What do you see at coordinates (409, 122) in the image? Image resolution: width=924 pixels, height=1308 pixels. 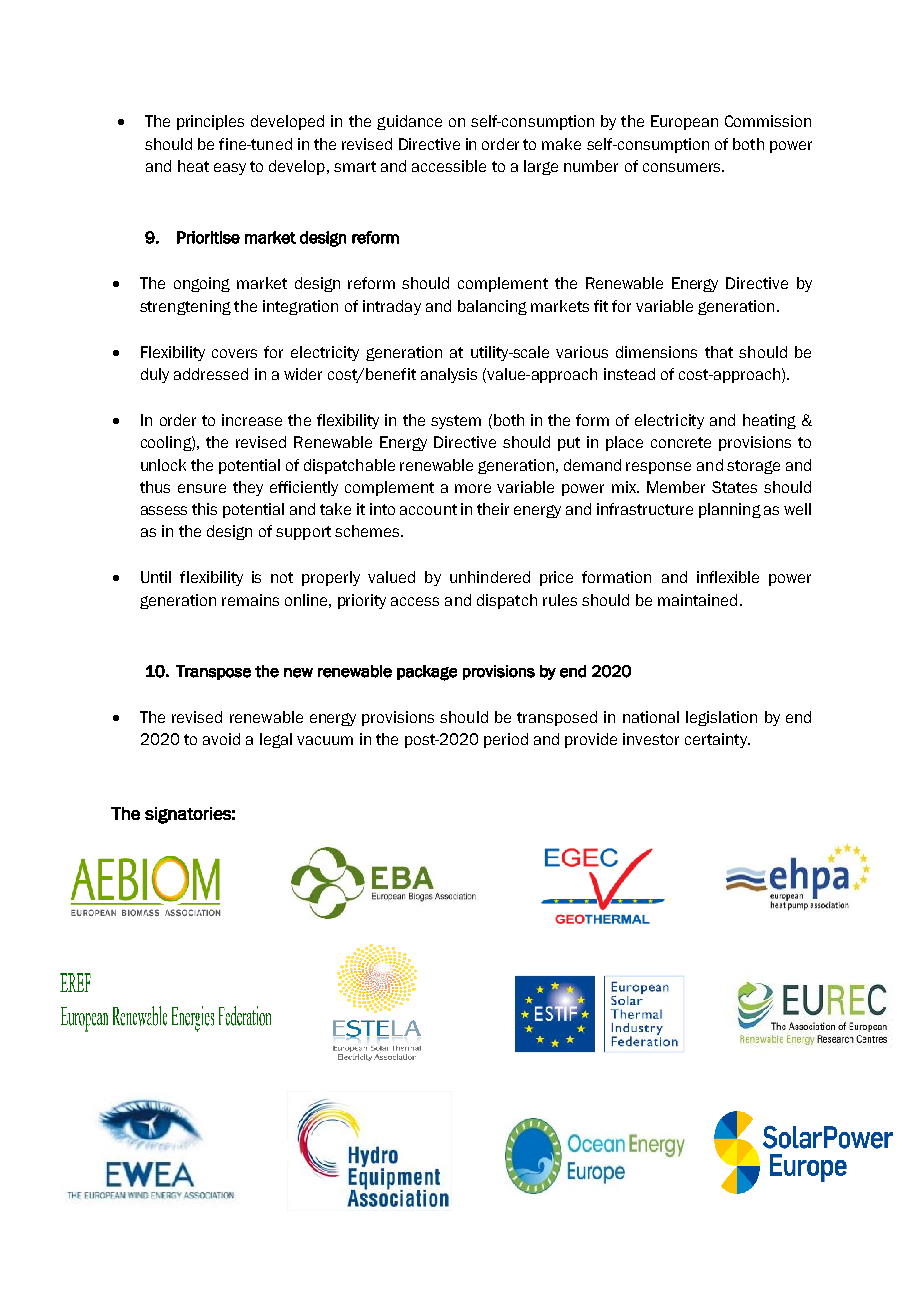 I see `guidance` at bounding box center [409, 122].
